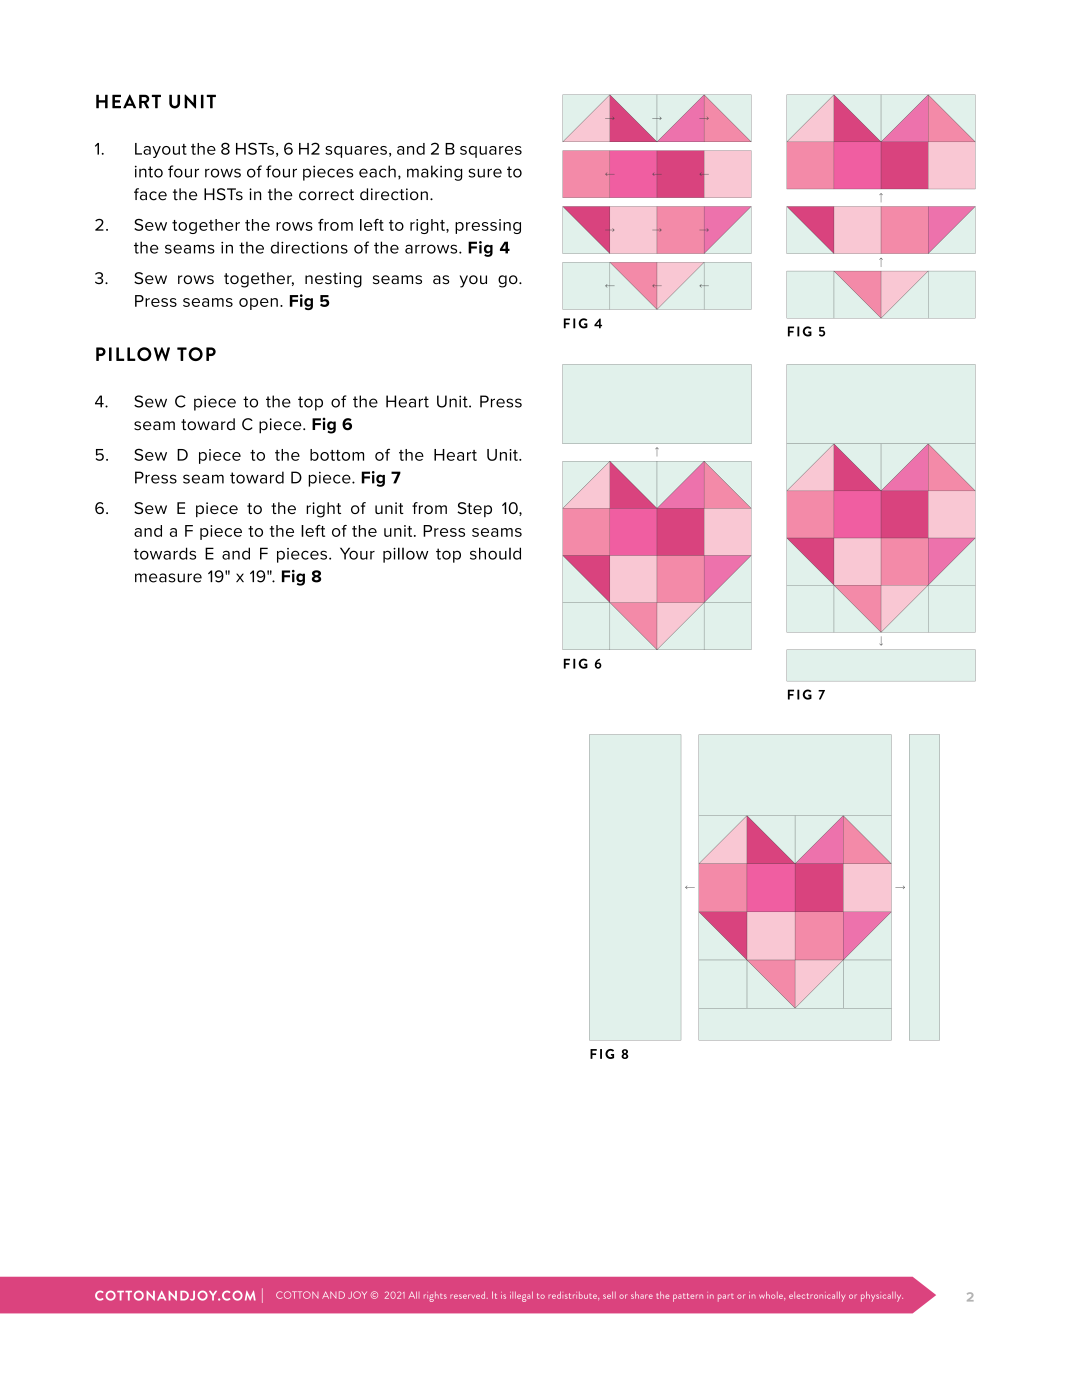  I want to click on making, so click(434, 173).
